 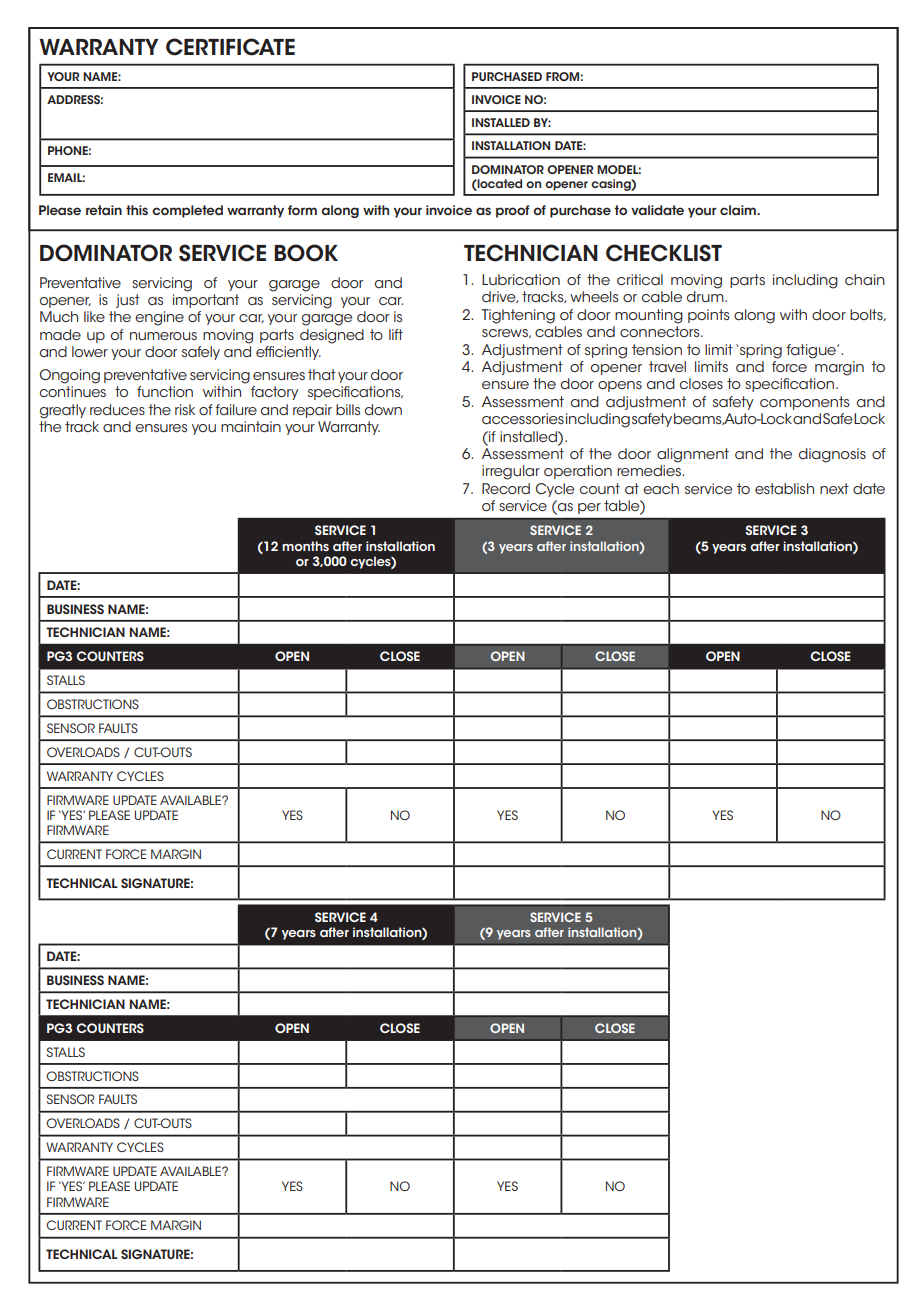 I want to click on Record, so click(x=506, y=488).
